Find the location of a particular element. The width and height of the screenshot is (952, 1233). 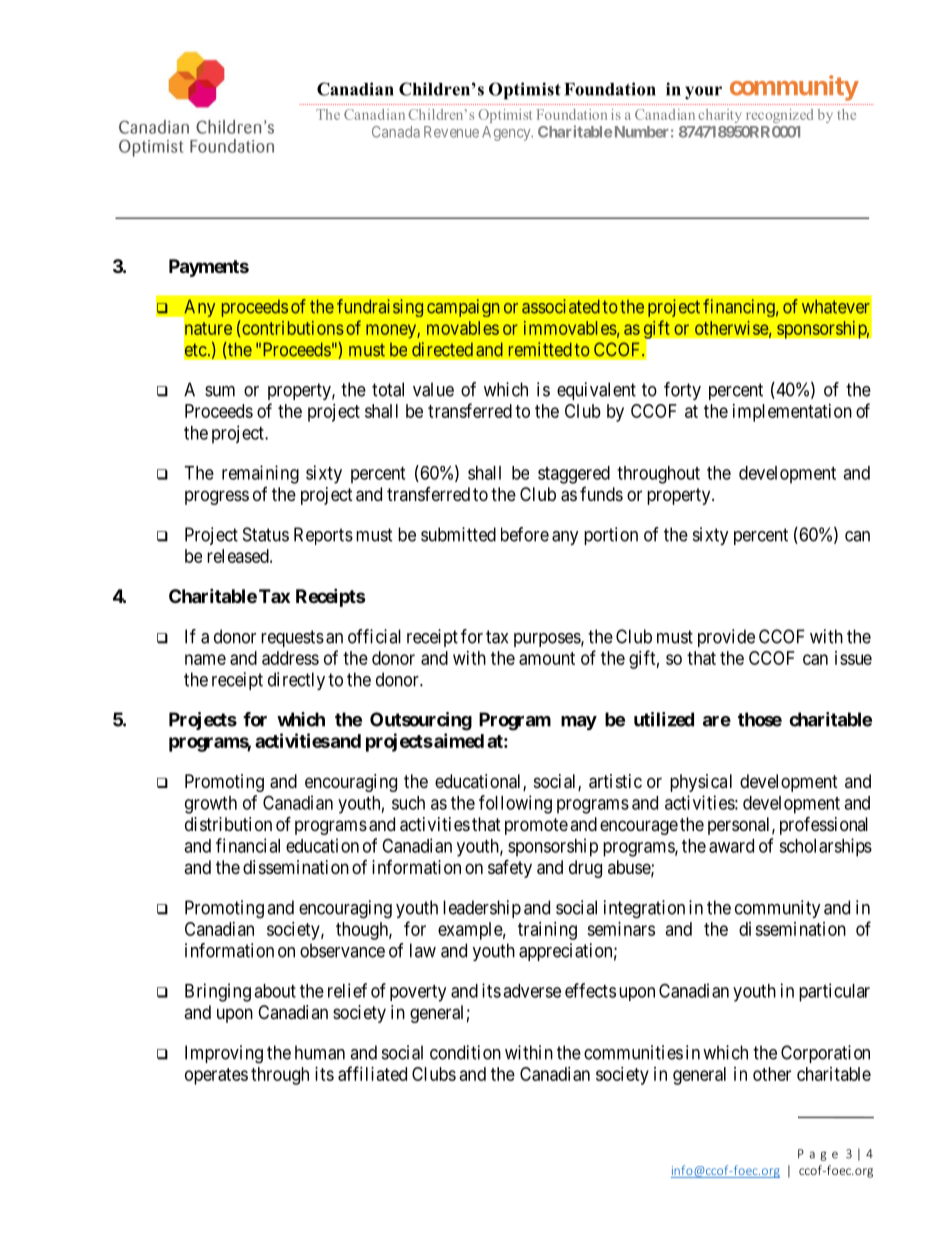

may is located at coordinates (579, 723).
